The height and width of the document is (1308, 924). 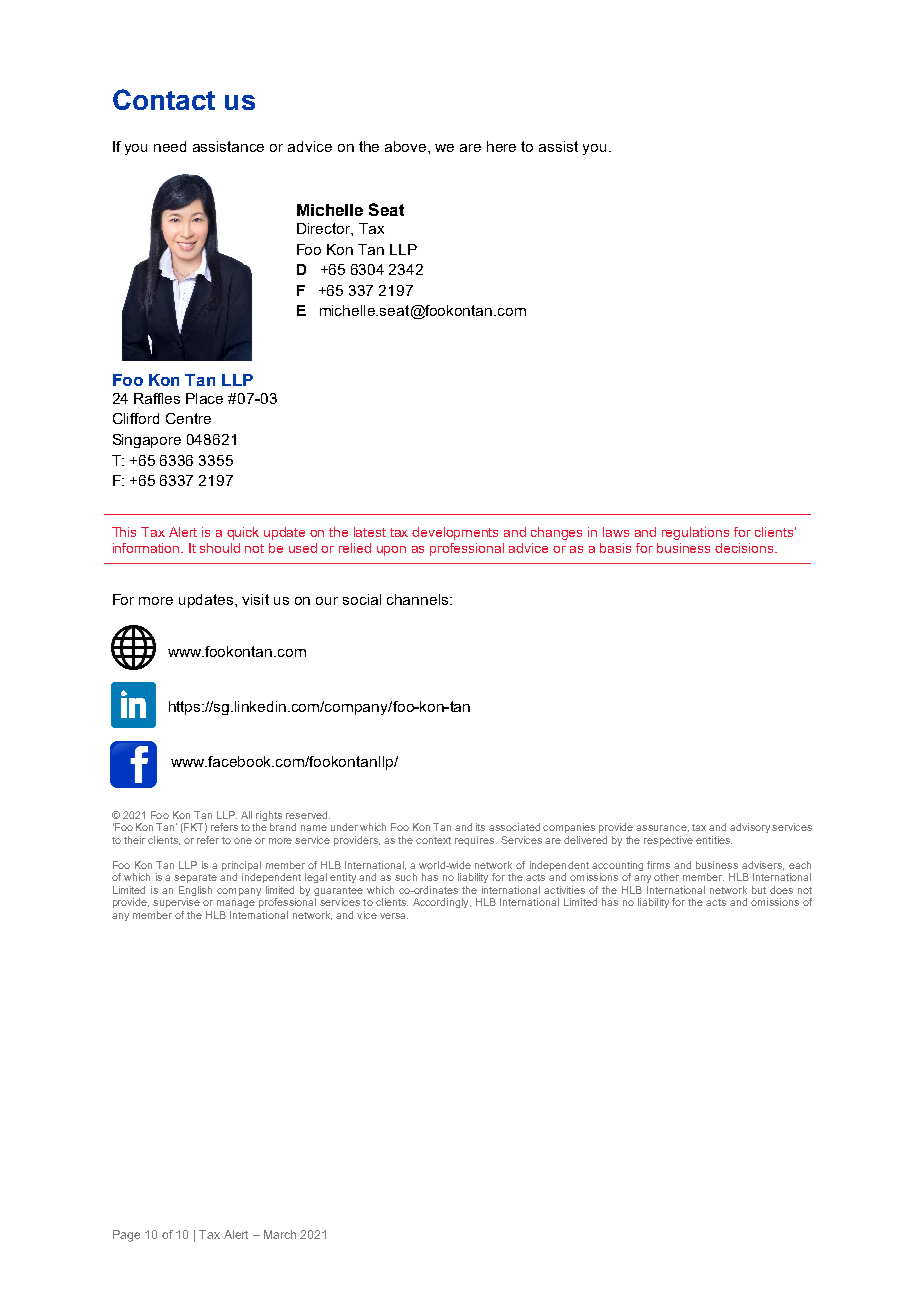 What do you see at coordinates (407, 146) in the document?
I see `above` at bounding box center [407, 146].
